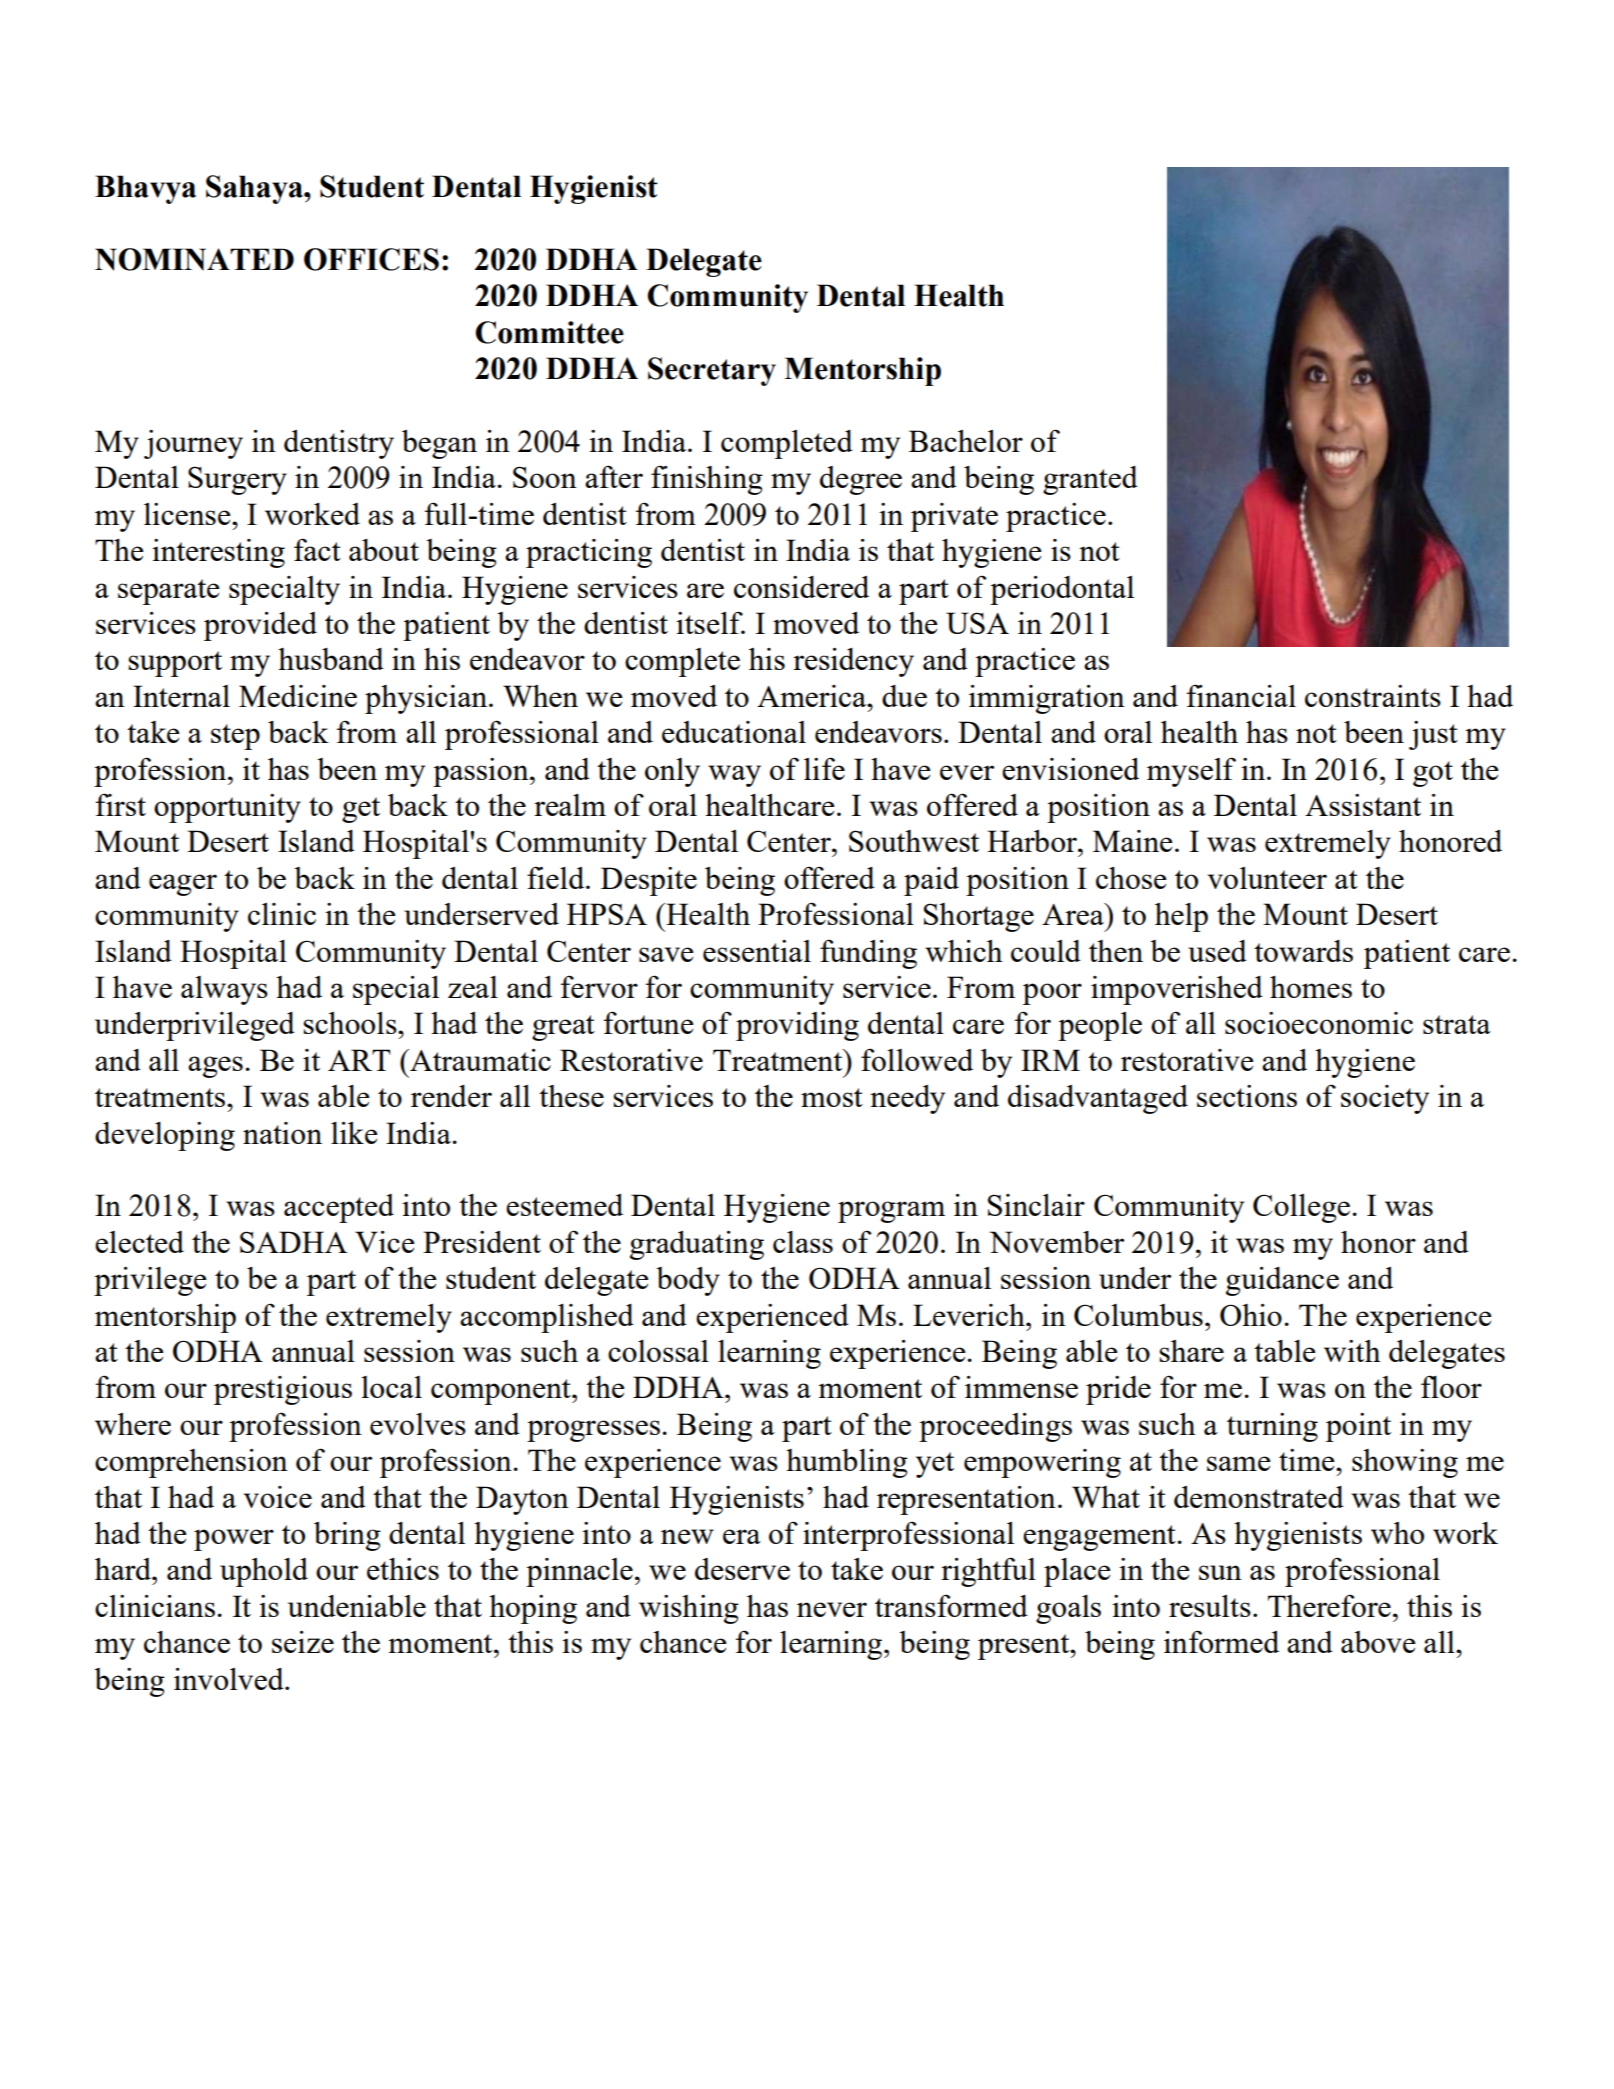 The height and width of the screenshot is (2089, 1614). I want to click on towards, so click(1303, 951).
